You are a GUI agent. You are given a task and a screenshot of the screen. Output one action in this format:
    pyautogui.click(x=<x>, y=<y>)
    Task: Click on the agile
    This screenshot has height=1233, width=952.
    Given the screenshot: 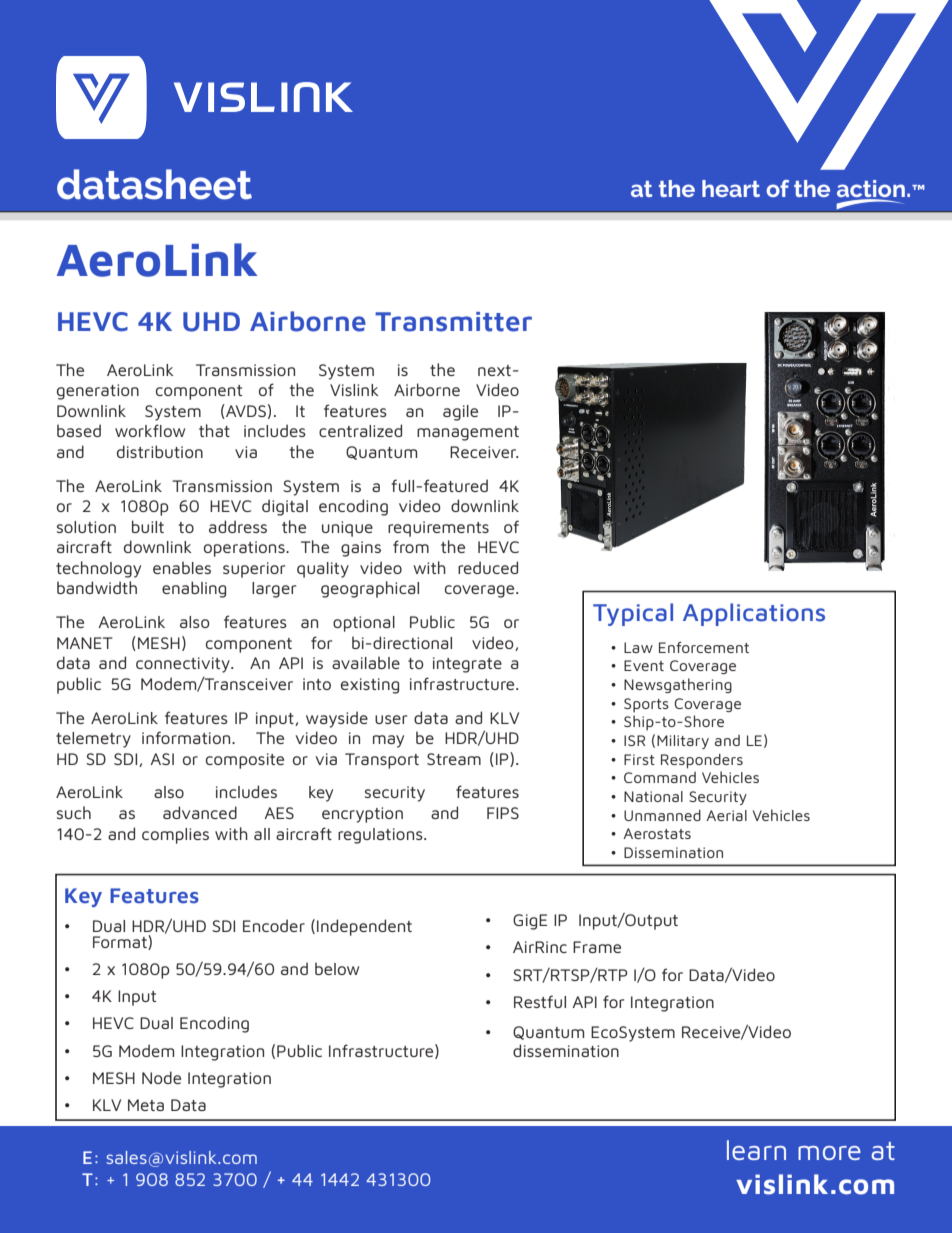 What is the action you would take?
    pyautogui.click(x=460, y=413)
